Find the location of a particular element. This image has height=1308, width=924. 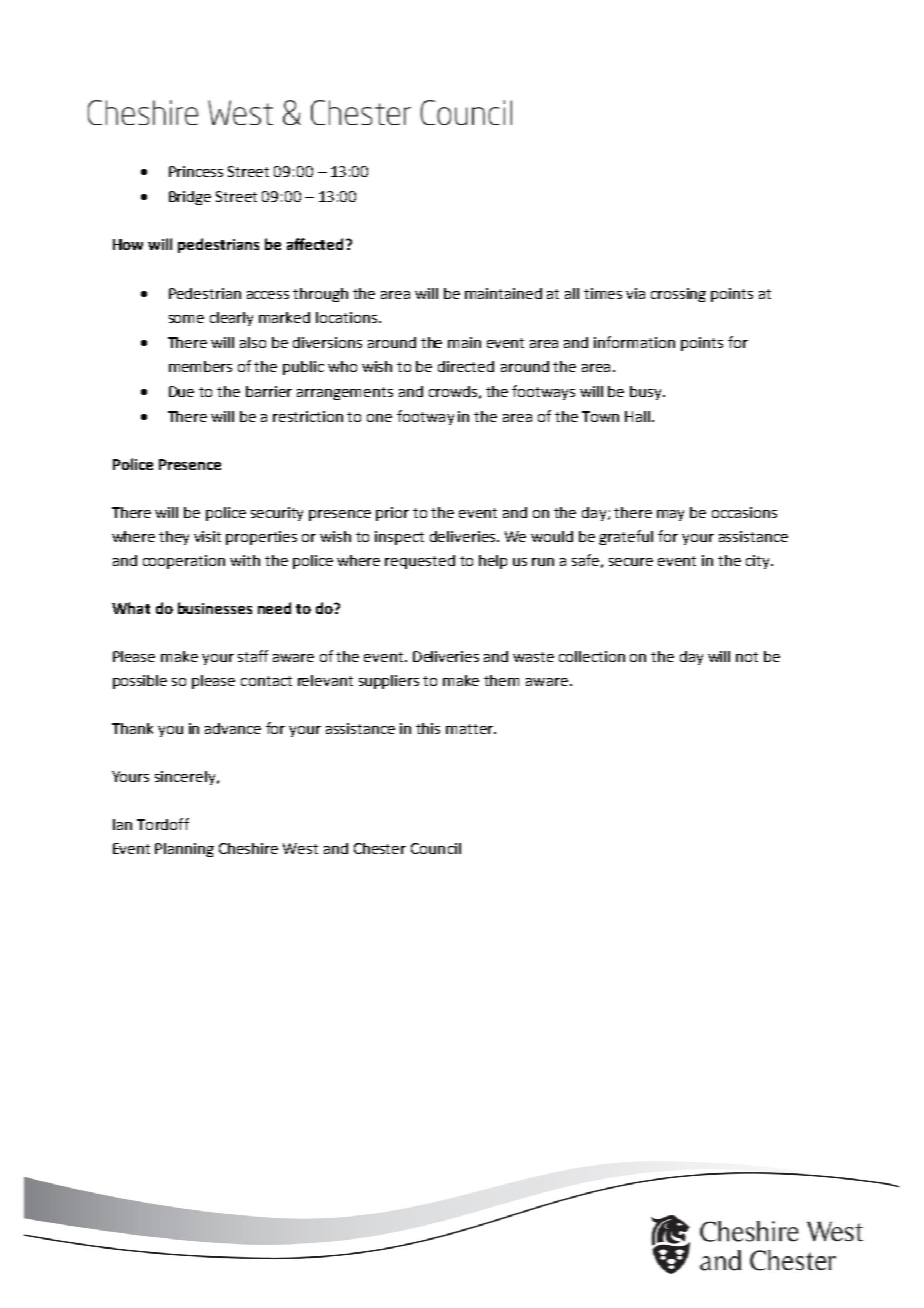

may is located at coordinates (670, 515).
